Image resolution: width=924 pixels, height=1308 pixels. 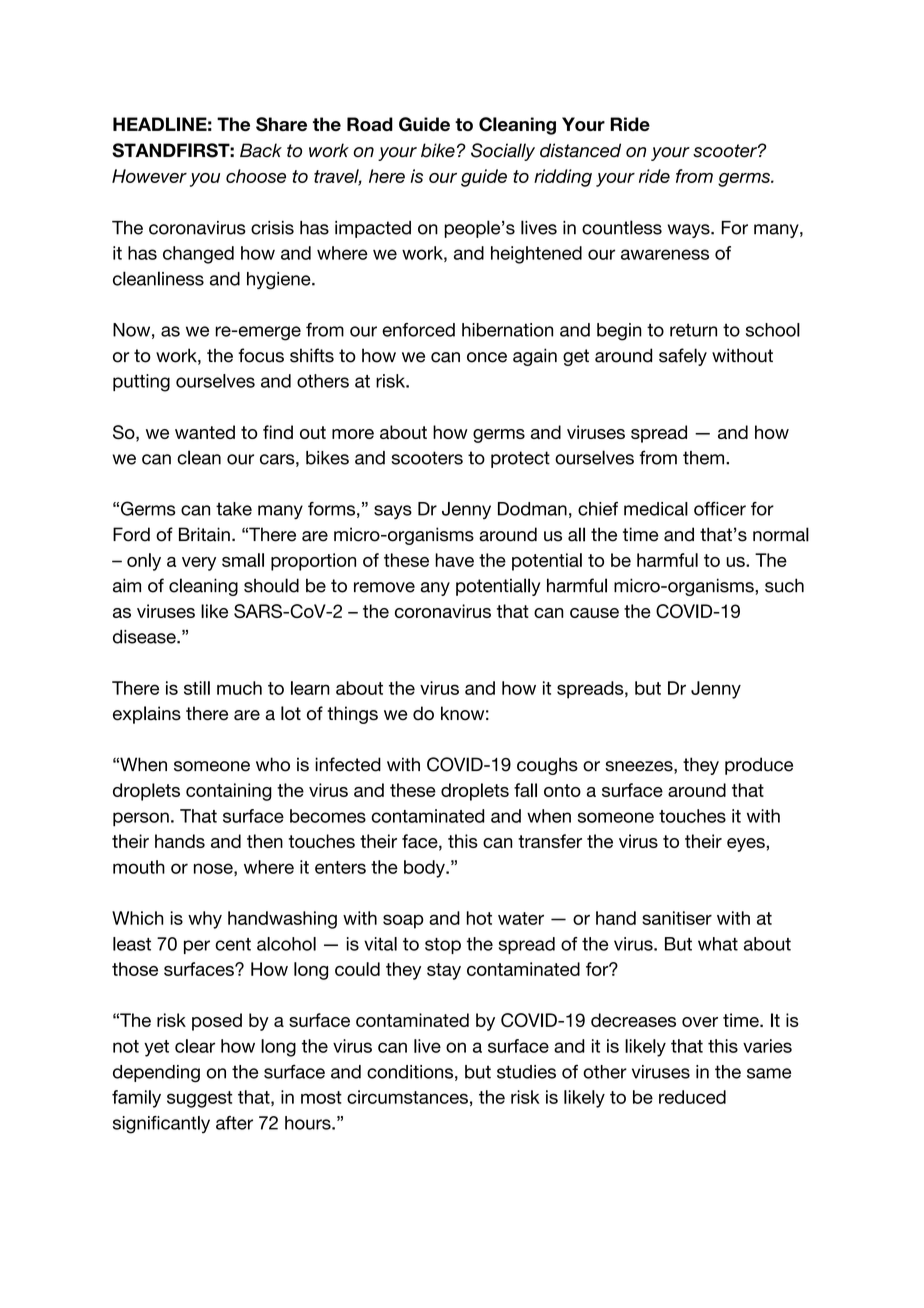 What do you see at coordinates (407, 1097) in the screenshot?
I see `circumstances` at bounding box center [407, 1097].
